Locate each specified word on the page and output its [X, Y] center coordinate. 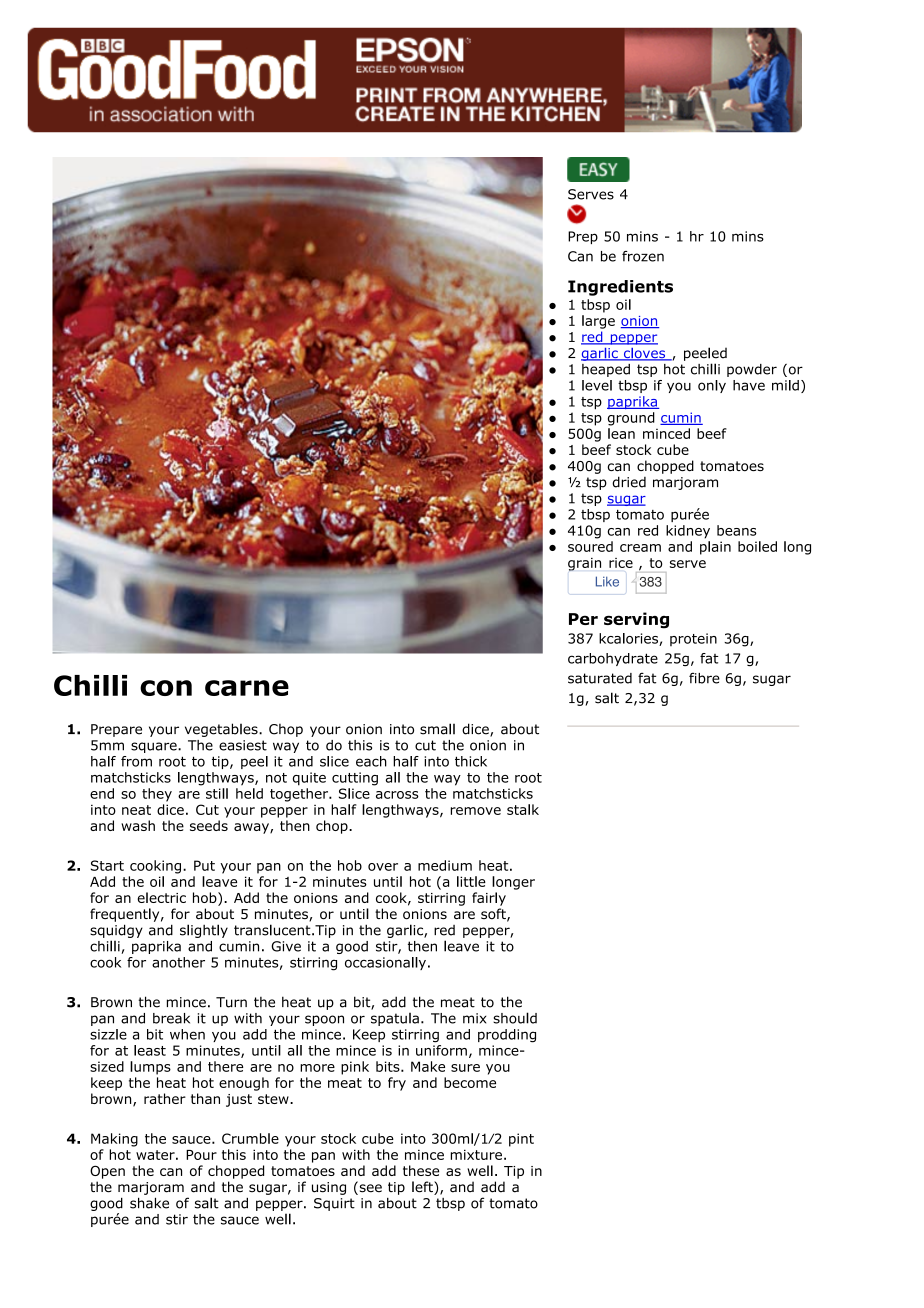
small [437, 729]
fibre [704, 678]
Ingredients [620, 288]
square [155, 747]
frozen [643, 256]
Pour [201, 1155]
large [598, 322]
